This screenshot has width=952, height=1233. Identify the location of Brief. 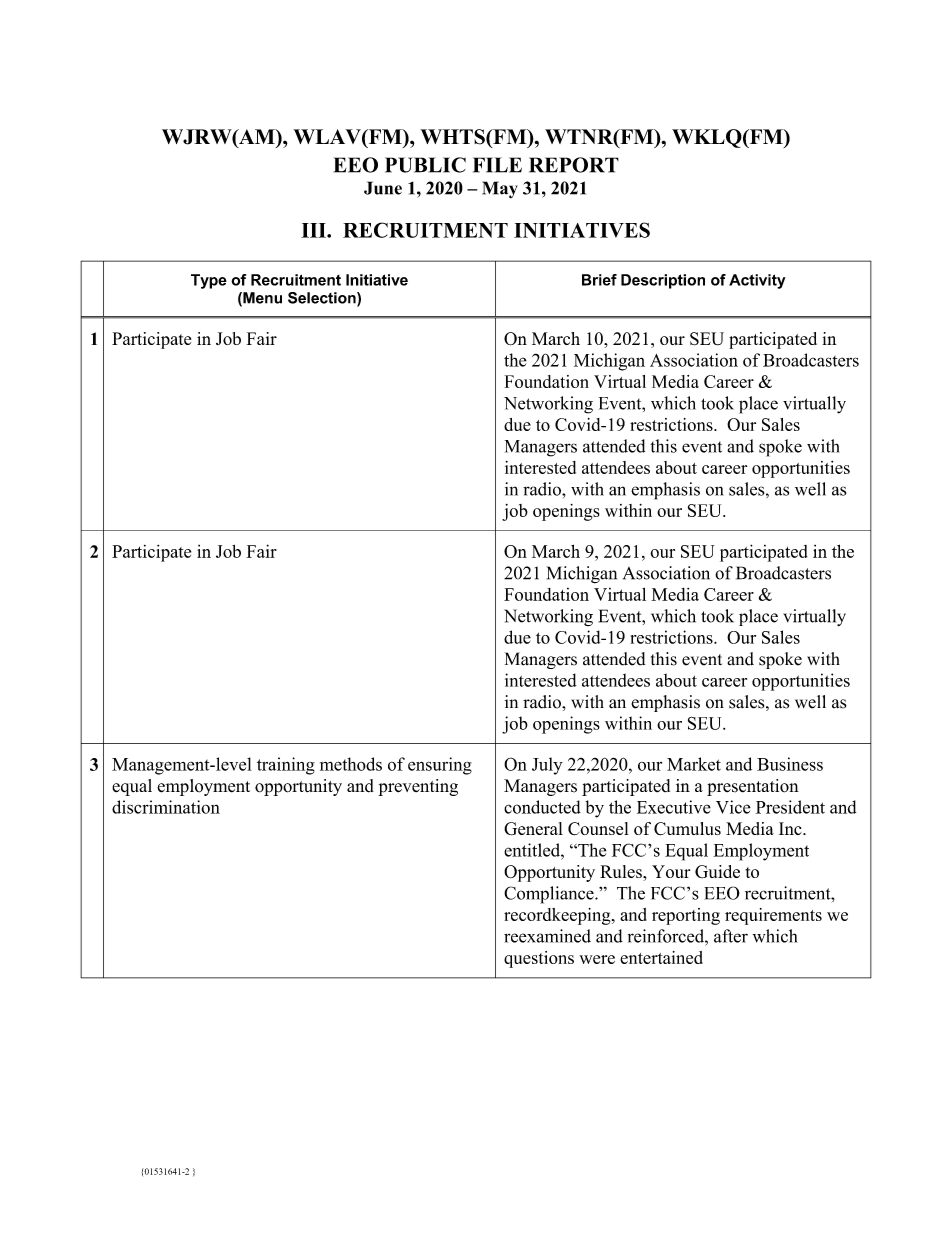
(599, 280).
